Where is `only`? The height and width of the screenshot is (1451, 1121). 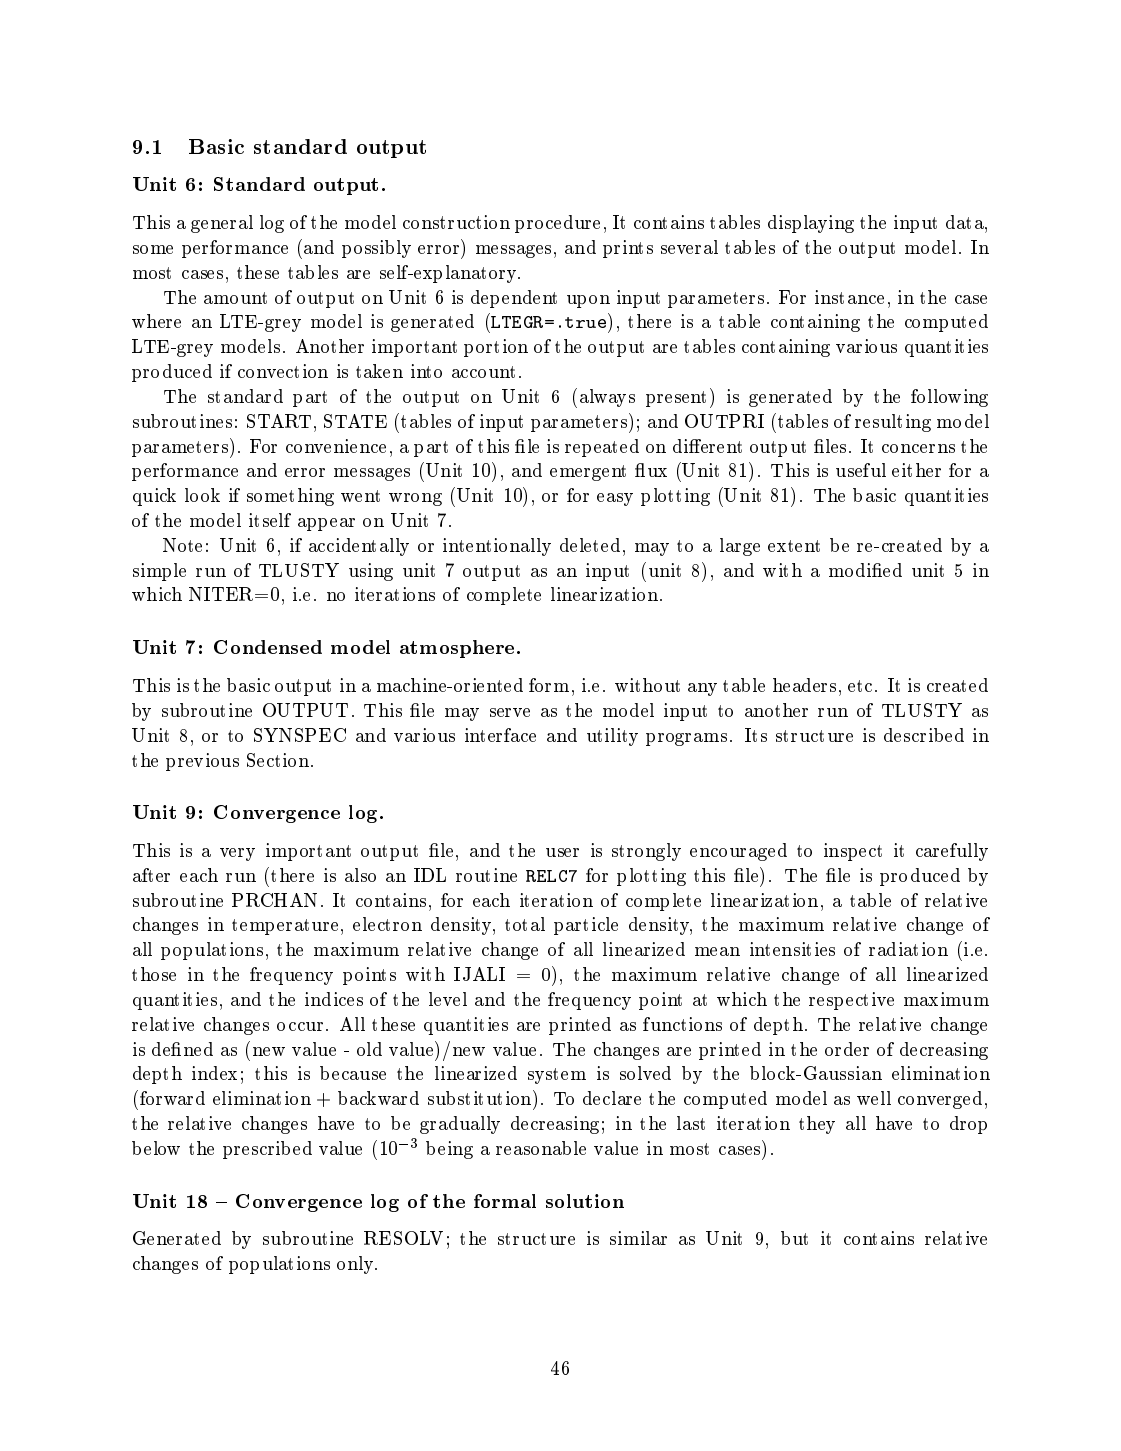 only is located at coordinates (356, 1265).
